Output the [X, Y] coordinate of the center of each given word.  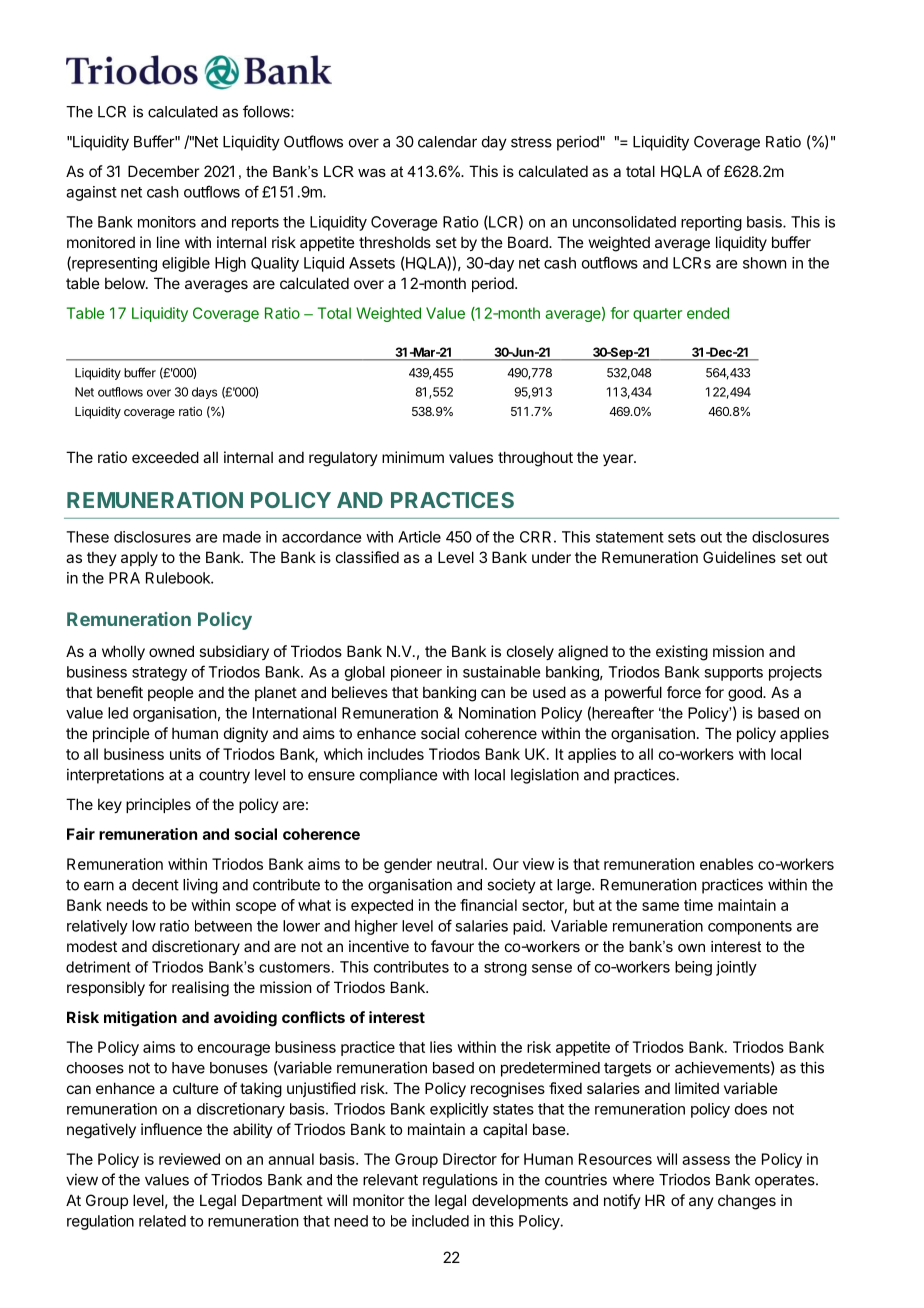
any [701, 1203]
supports [733, 674]
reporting [711, 223]
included [440, 1221]
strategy [159, 674]
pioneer [416, 673]
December [163, 171]
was [372, 173]
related [162, 1221]
